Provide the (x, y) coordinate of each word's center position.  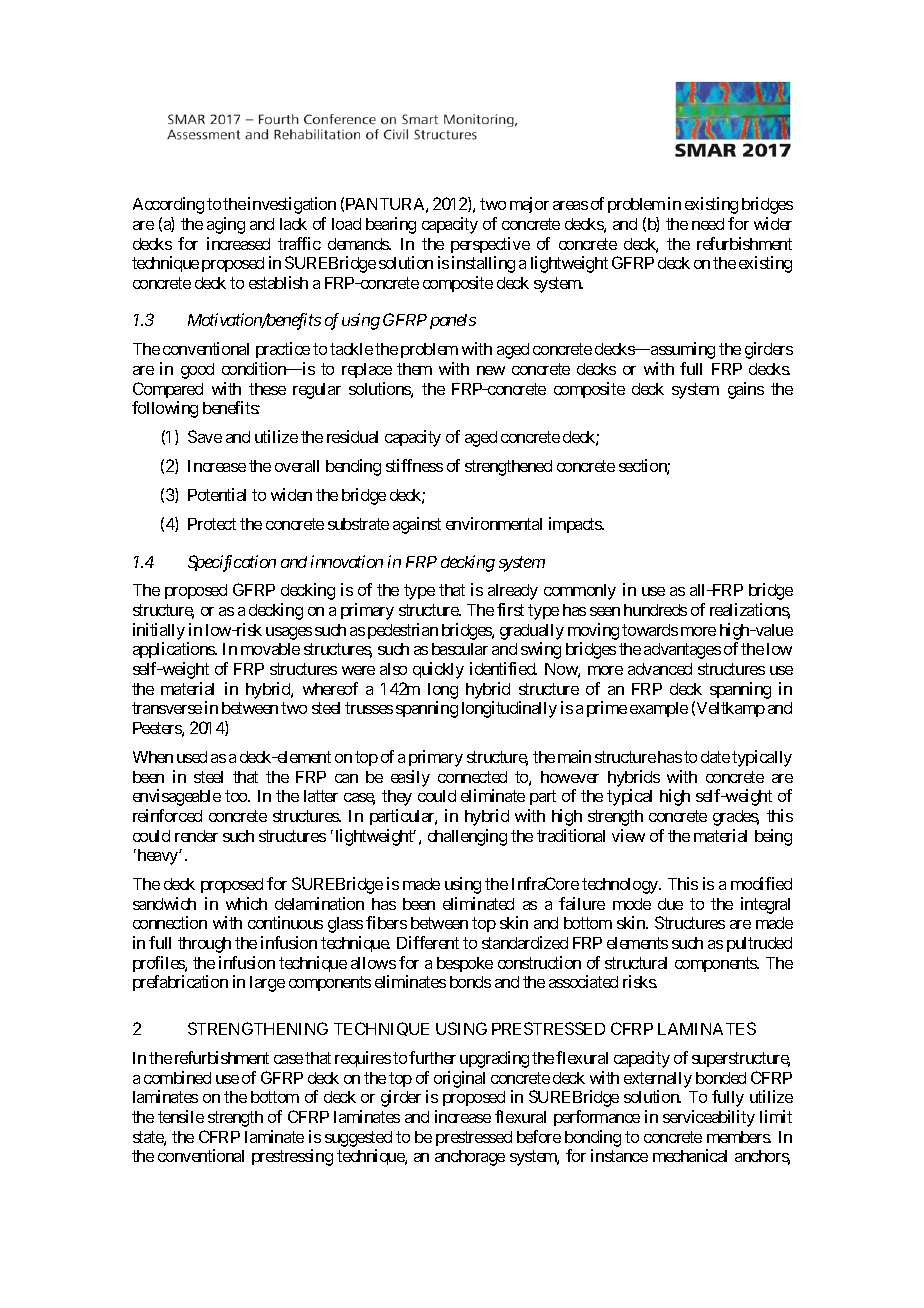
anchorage (470, 1158)
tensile (181, 1116)
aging (226, 225)
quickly (438, 670)
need (708, 224)
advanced (660, 669)
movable (270, 649)
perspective (490, 245)
